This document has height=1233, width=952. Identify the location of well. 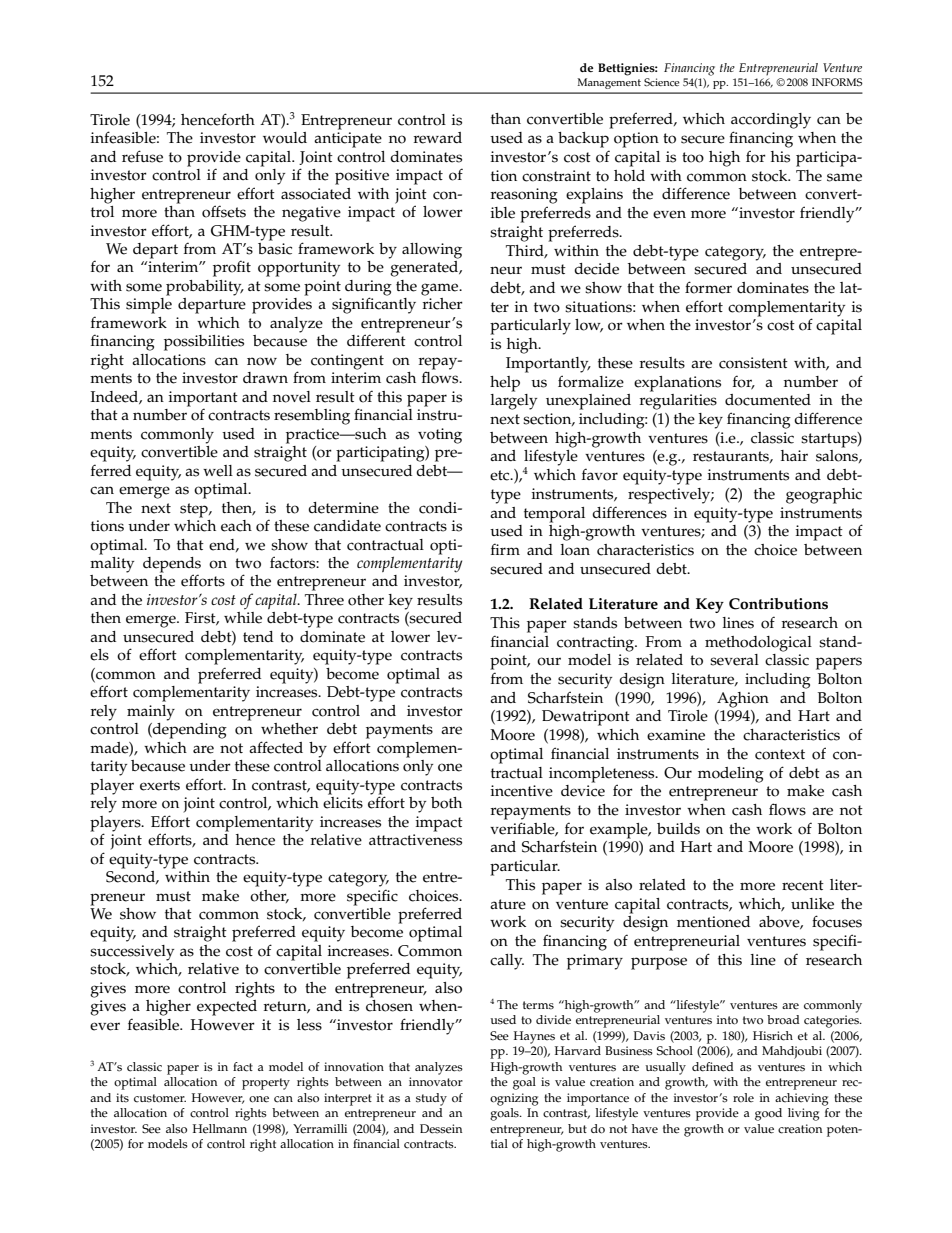
(218, 471).
